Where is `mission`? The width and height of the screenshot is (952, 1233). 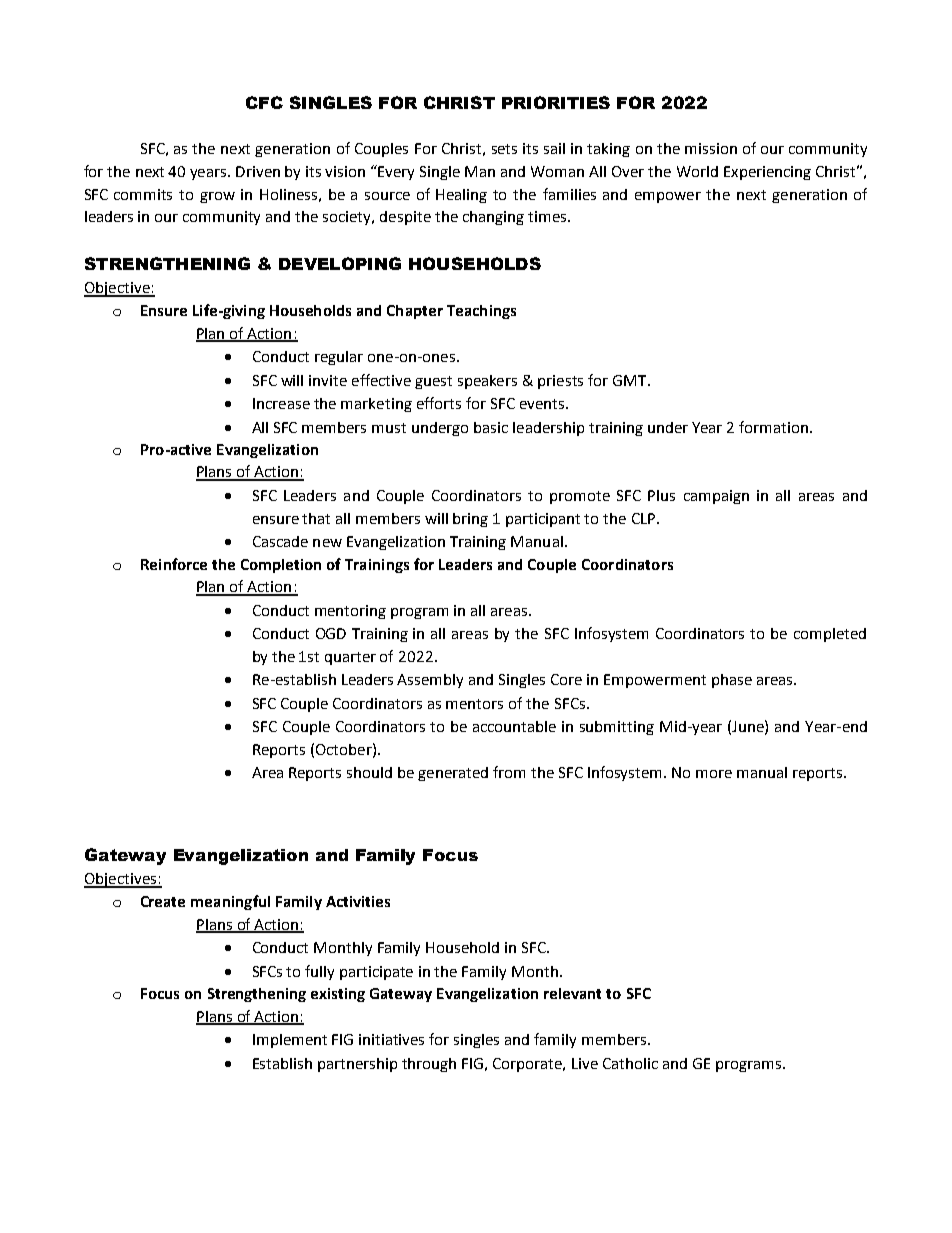
mission is located at coordinates (711, 148).
